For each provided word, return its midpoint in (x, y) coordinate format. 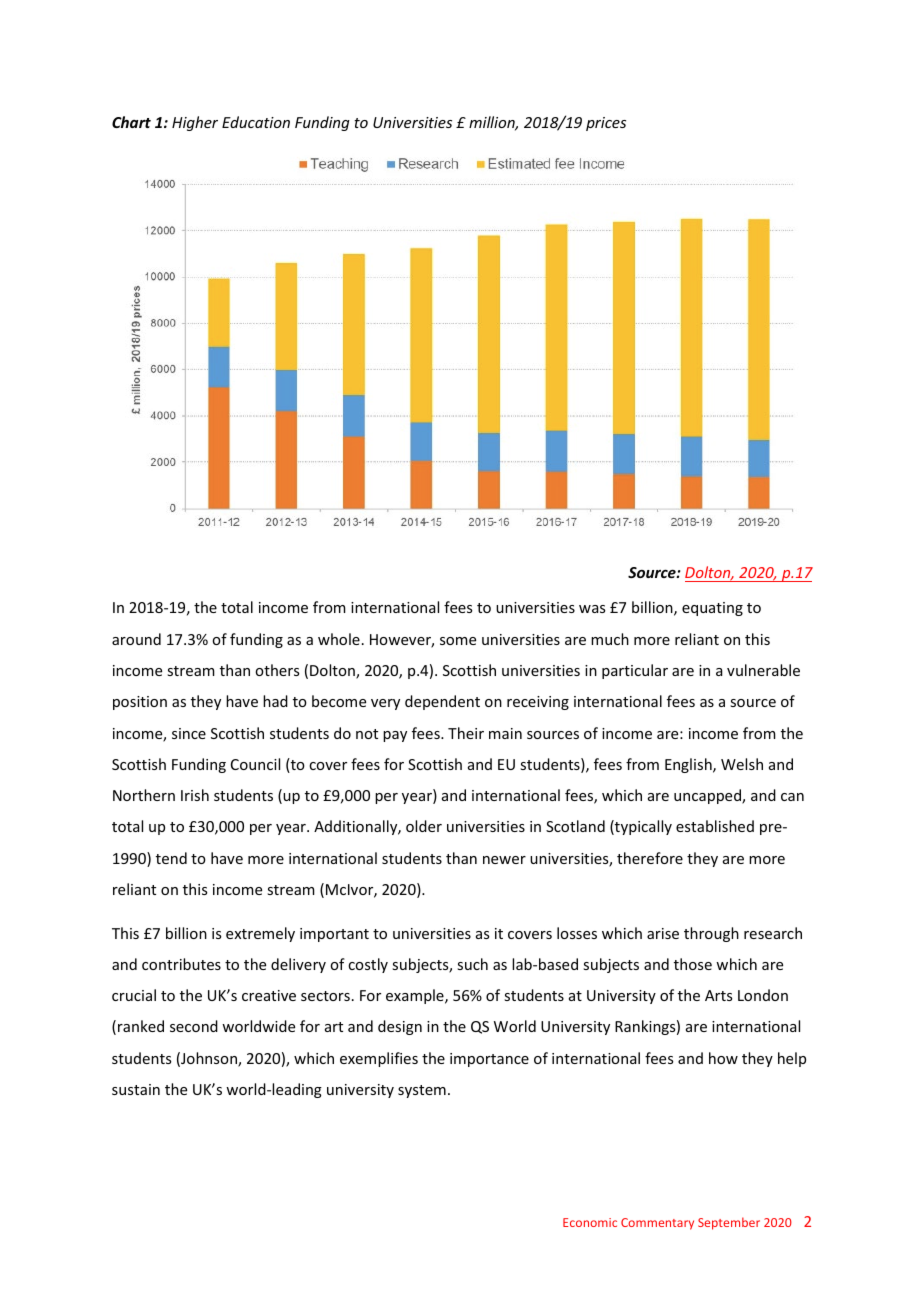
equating (712, 609)
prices (606, 124)
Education (256, 122)
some (458, 641)
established (715, 826)
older (424, 826)
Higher (195, 123)
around (136, 639)
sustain (136, 1089)
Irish (195, 795)
